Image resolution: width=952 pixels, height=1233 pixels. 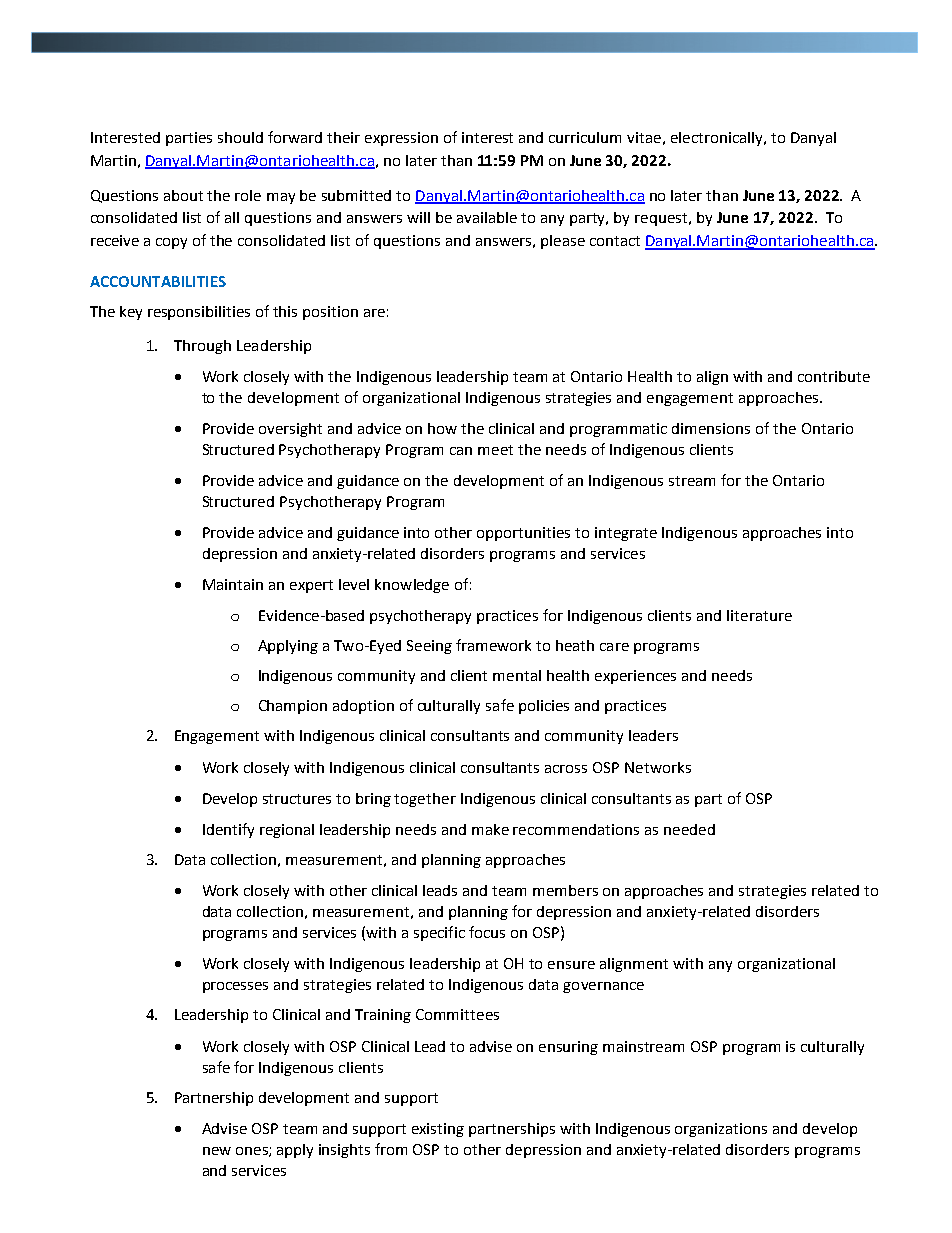 I want to click on electronically, so click(x=718, y=139).
